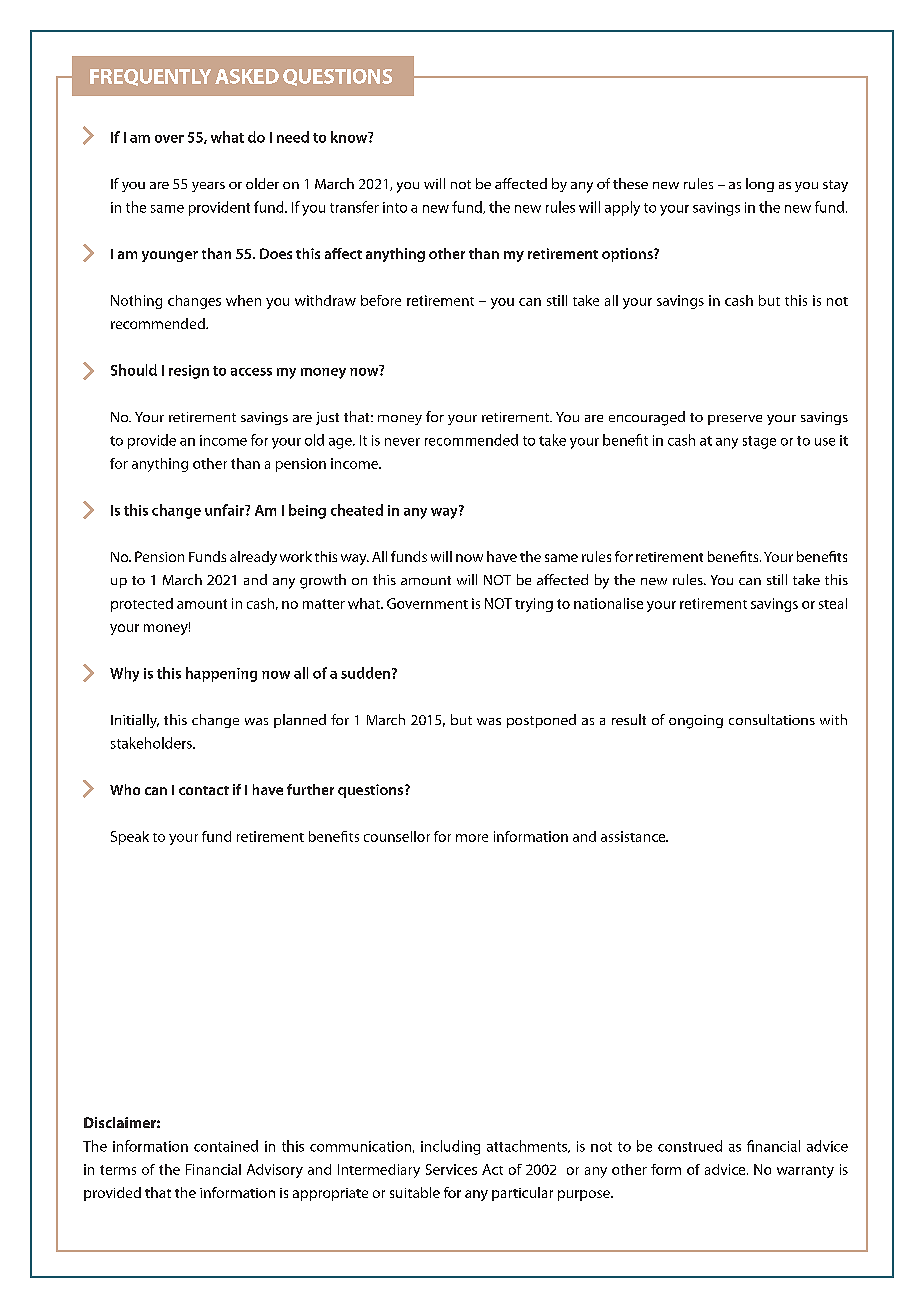 The height and width of the screenshot is (1308, 924). I want to click on Speak, so click(130, 838).
